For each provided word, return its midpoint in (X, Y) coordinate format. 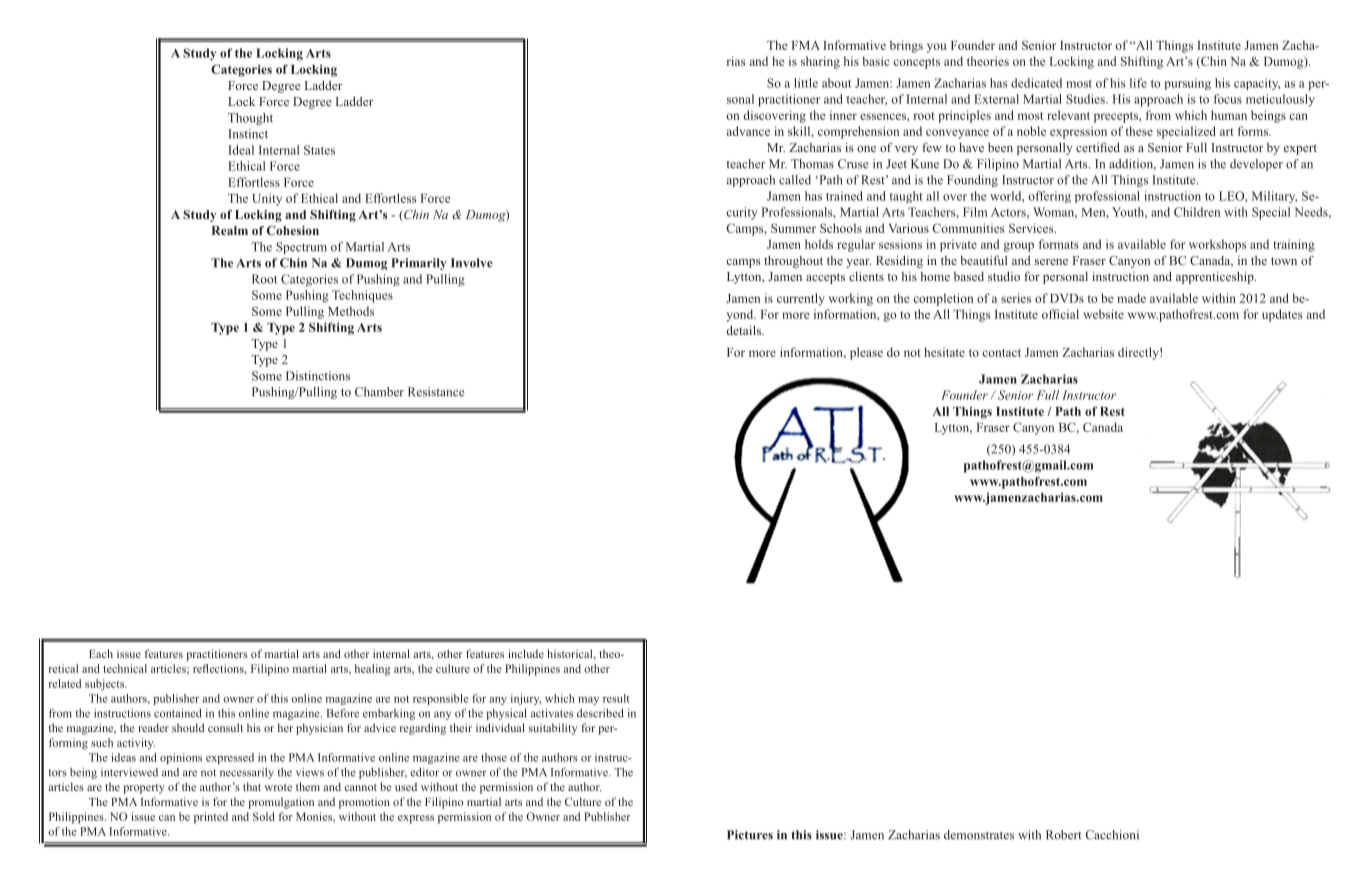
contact (1001, 353)
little (806, 83)
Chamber (379, 392)
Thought (250, 119)
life (1138, 83)
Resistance (436, 392)
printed (211, 818)
